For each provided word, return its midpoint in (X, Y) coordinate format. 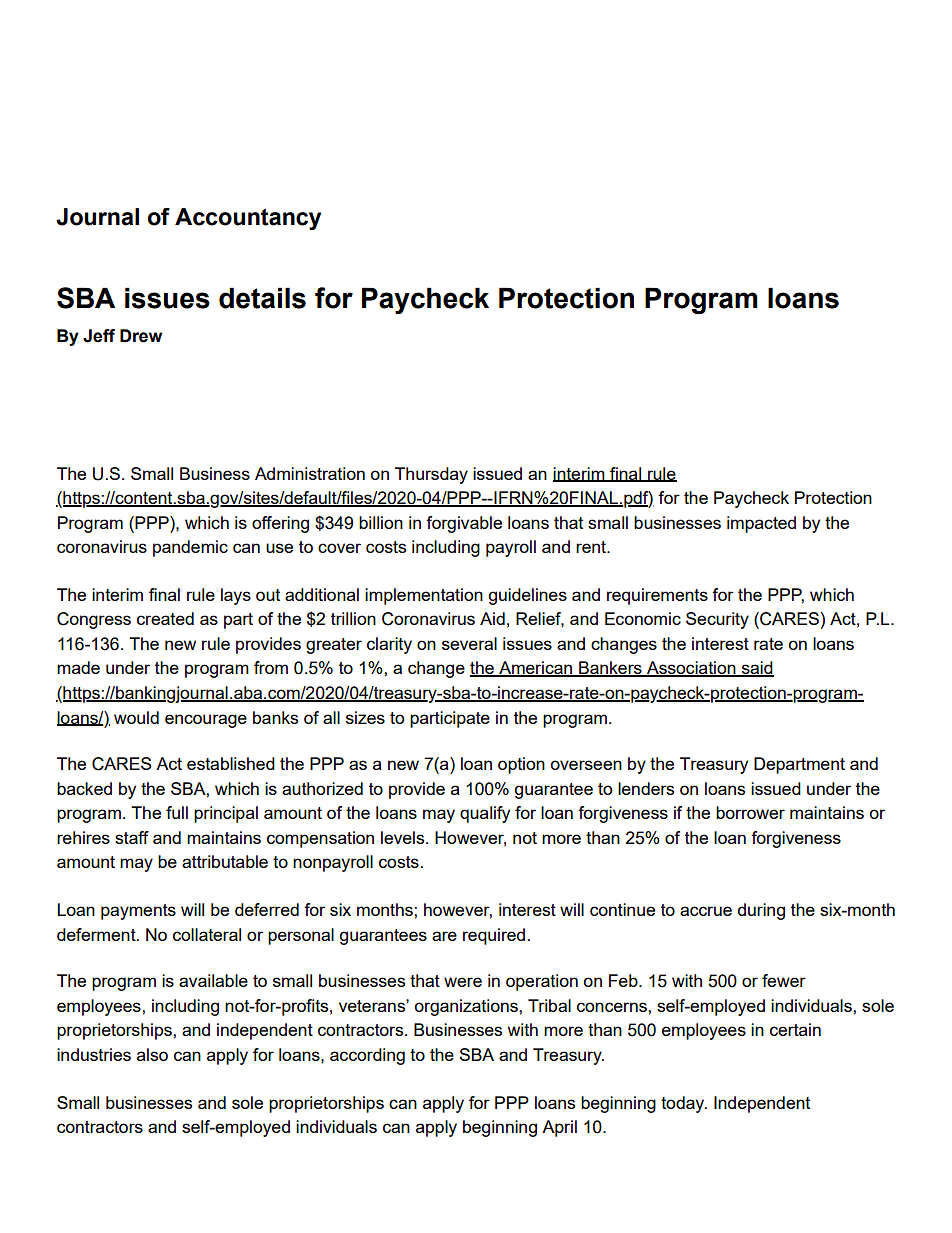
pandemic (190, 548)
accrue (706, 911)
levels (404, 837)
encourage (206, 721)
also (152, 1054)
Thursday (431, 475)
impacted (761, 524)
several (469, 643)
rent (592, 547)
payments (138, 912)
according (367, 1056)
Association (691, 669)
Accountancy (248, 219)
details (262, 298)
